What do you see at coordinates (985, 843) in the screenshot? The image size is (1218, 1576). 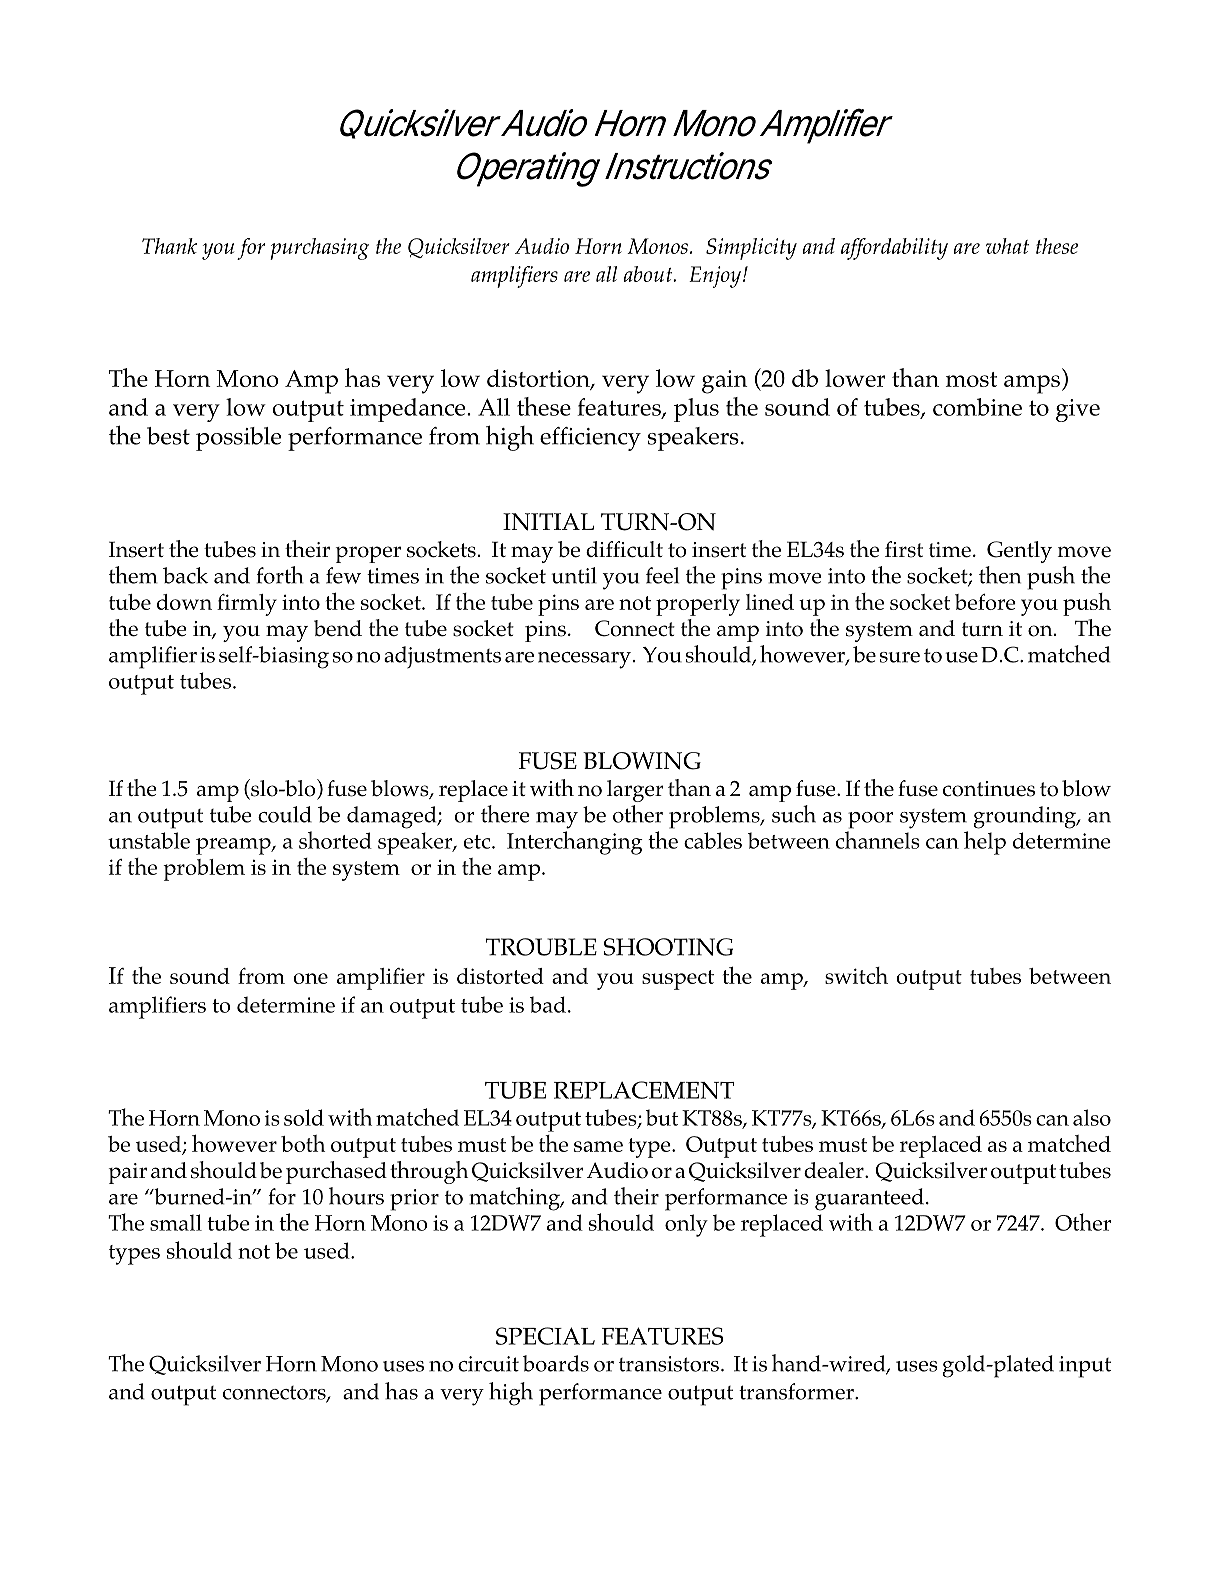 I see `help` at bounding box center [985, 843].
